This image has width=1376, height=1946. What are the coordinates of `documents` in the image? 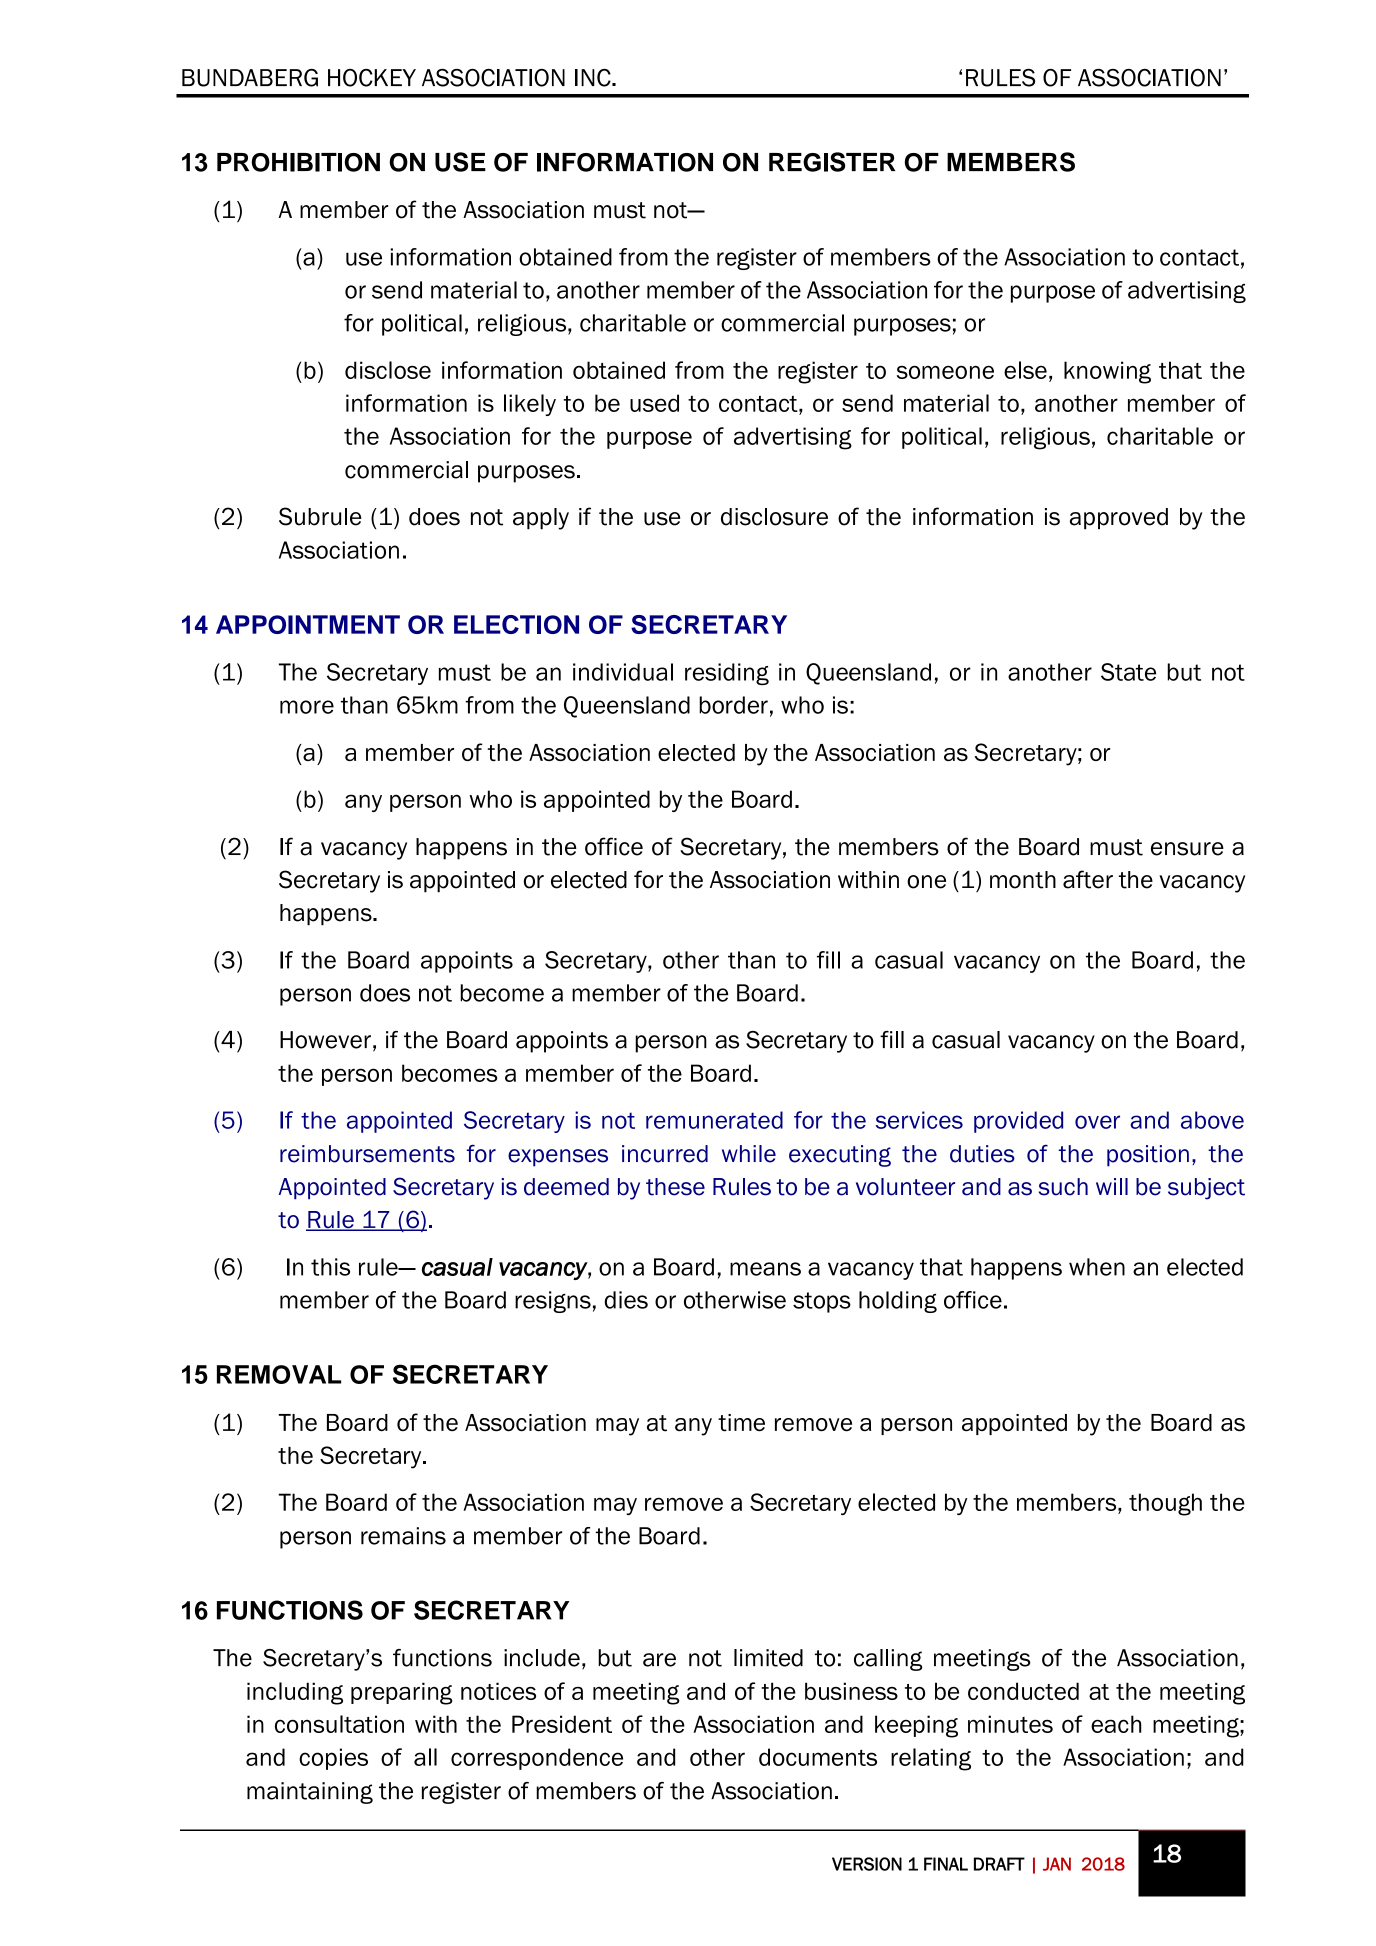 It's located at (818, 1757).
